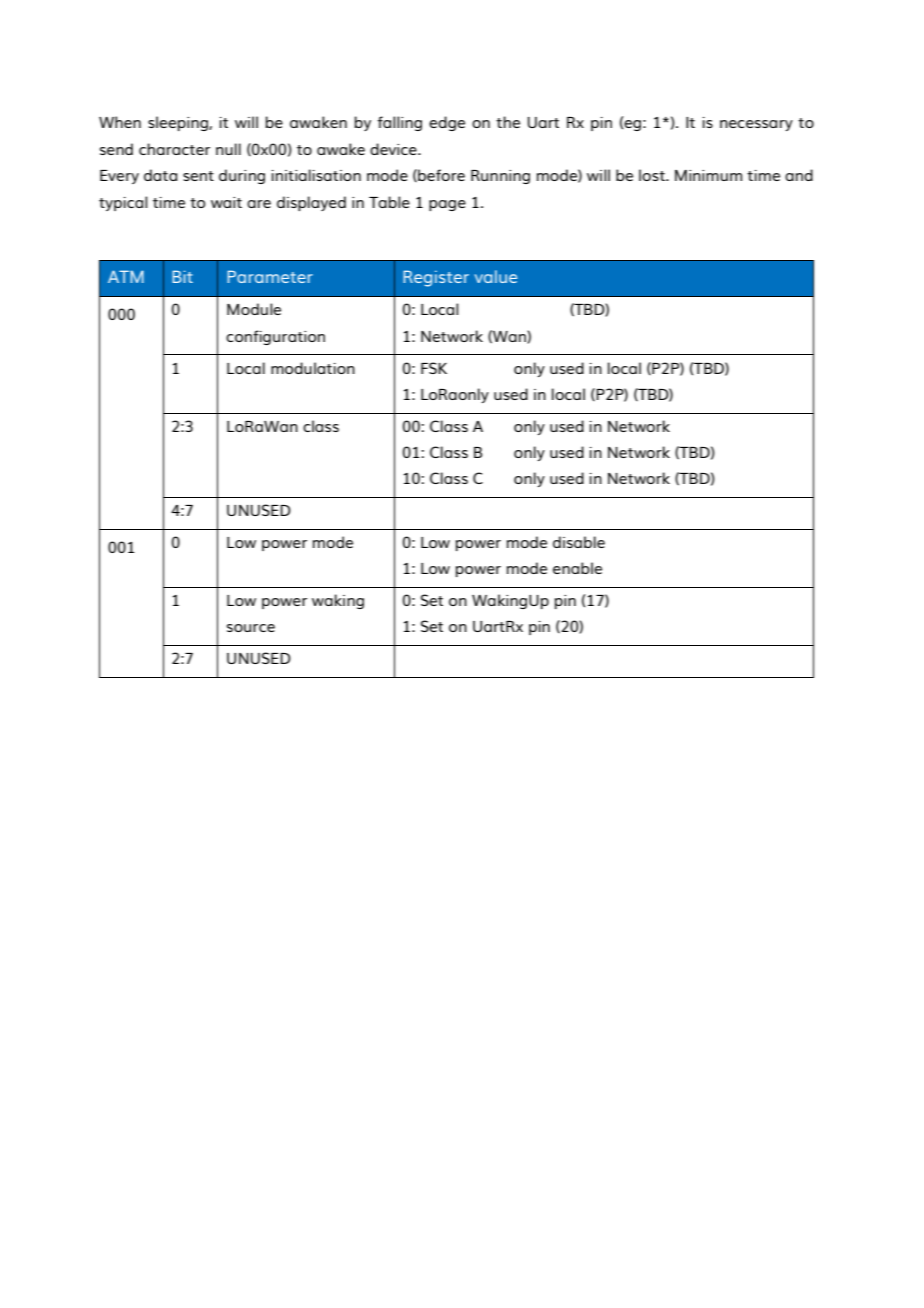 Image resolution: width=924 pixels, height=1308 pixels. Describe the element at coordinates (174, 149) in the document. I see `character` at that location.
